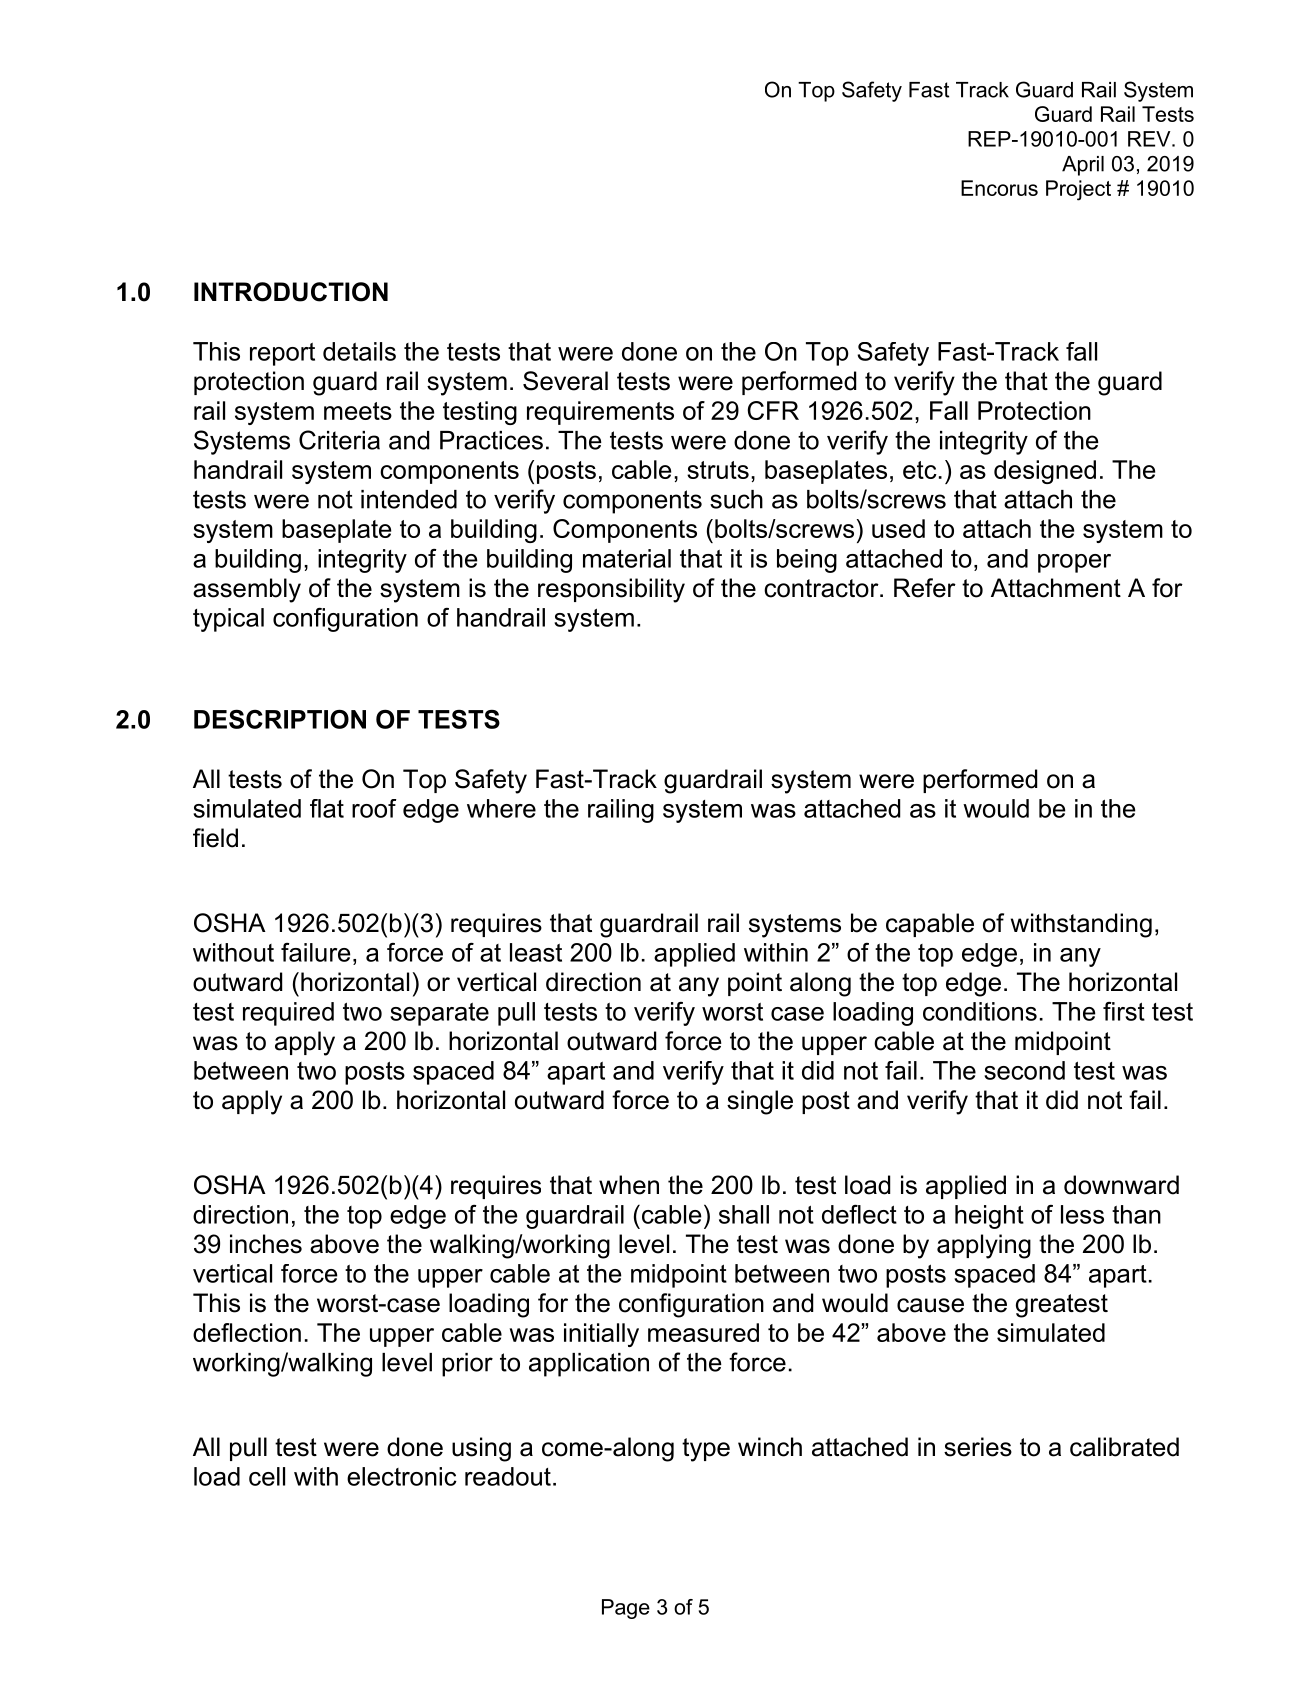 The width and height of the screenshot is (1310, 1696). I want to click on typical, so click(228, 620).
